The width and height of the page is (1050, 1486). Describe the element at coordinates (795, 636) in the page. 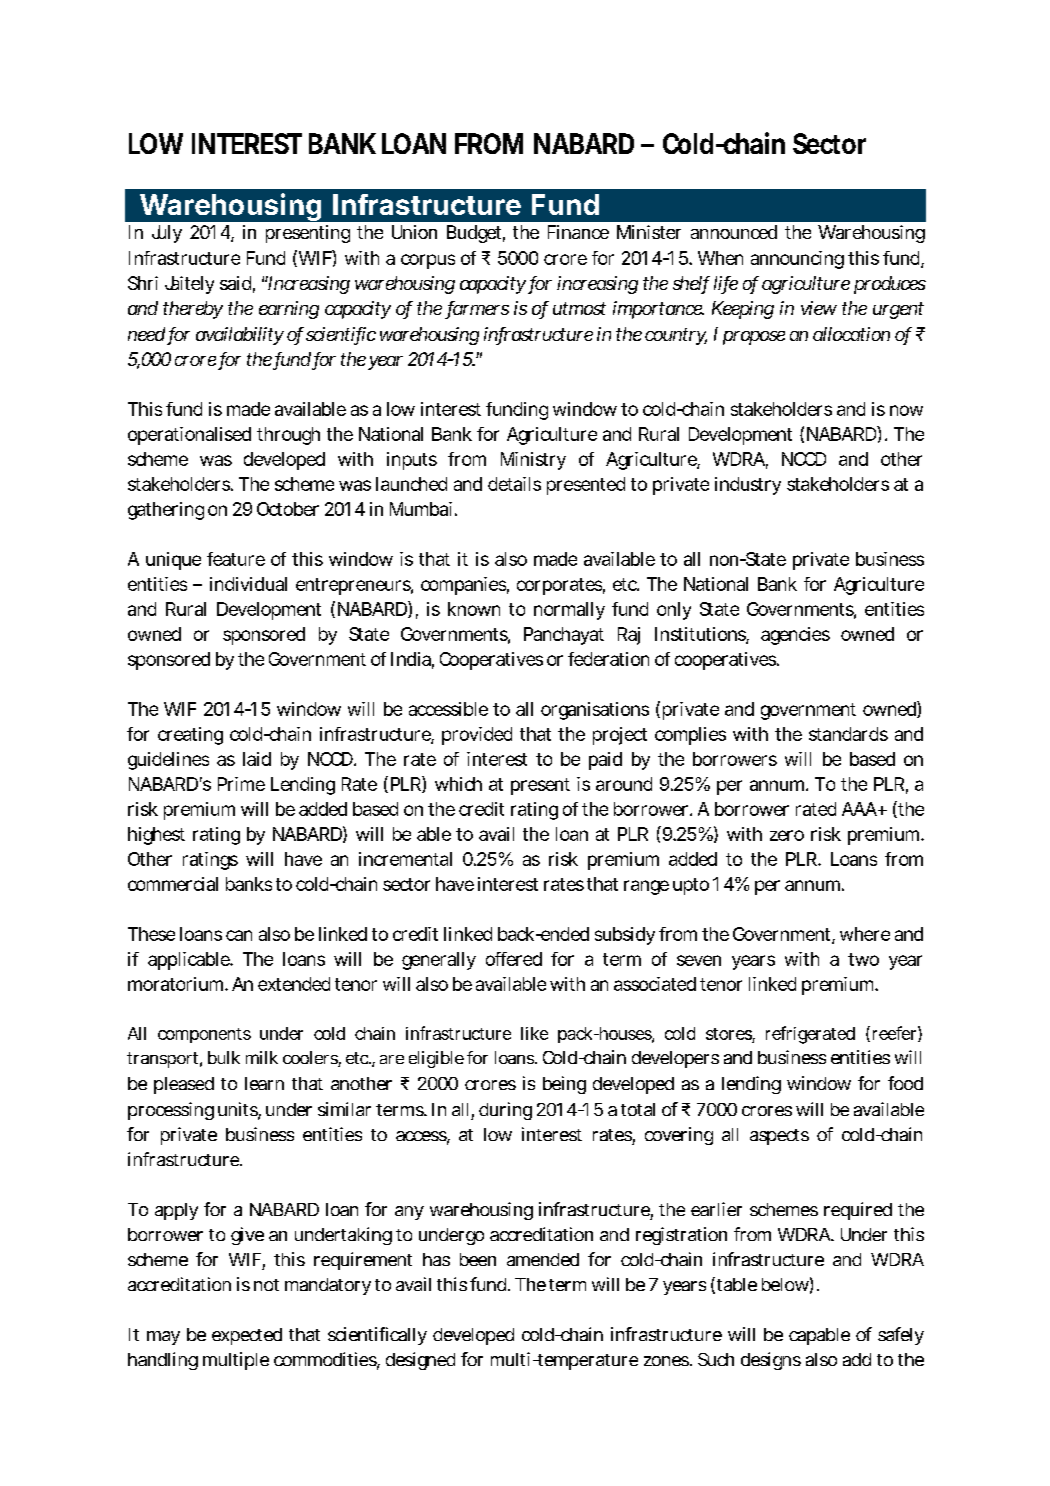

I see `agencies` at that location.
